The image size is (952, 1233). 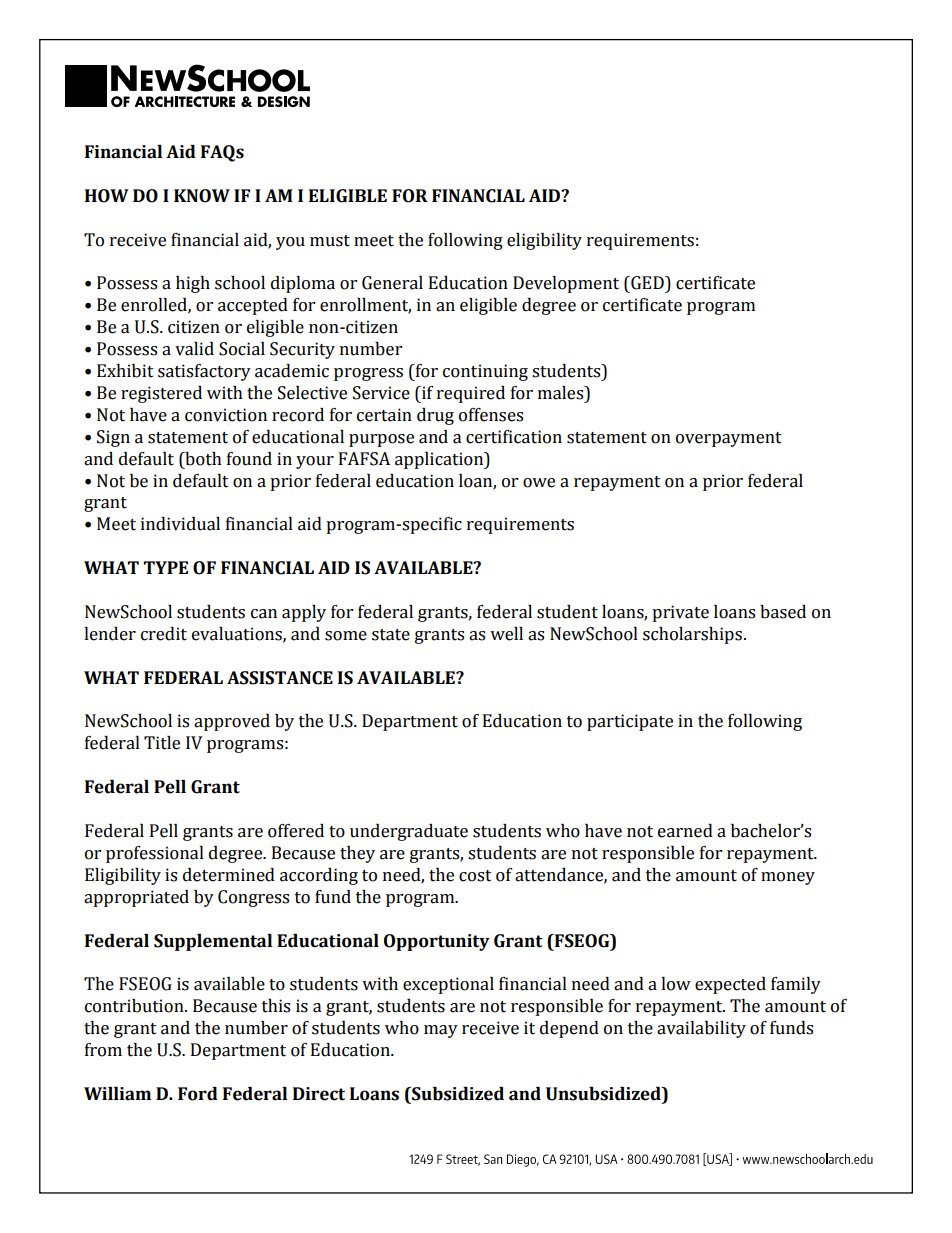 I want to click on overpayment, so click(x=729, y=439).
